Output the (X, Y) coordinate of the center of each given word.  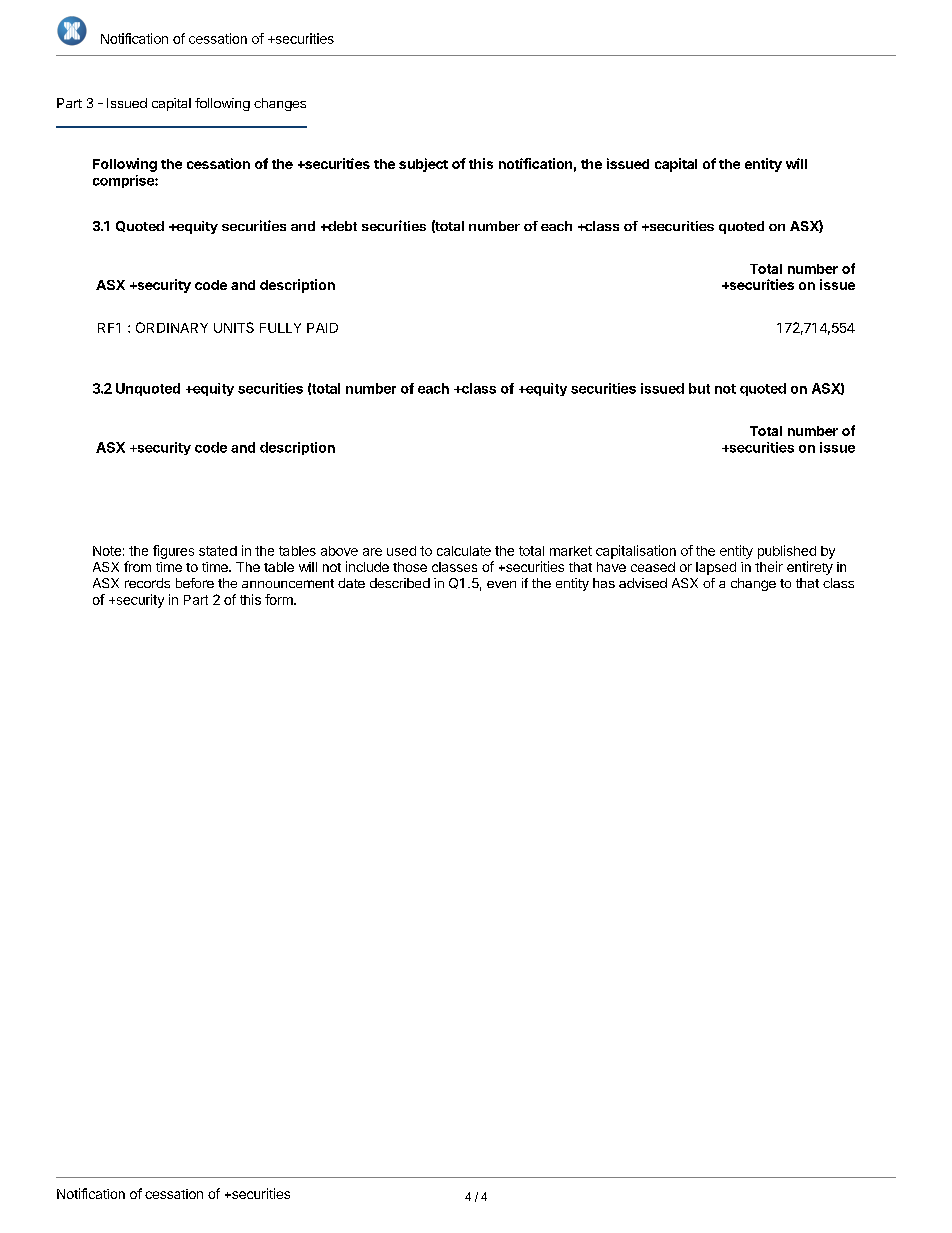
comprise (124, 181)
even (501, 584)
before (195, 583)
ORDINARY (172, 327)
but (699, 388)
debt (341, 226)
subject (423, 165)
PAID (322, 328)
